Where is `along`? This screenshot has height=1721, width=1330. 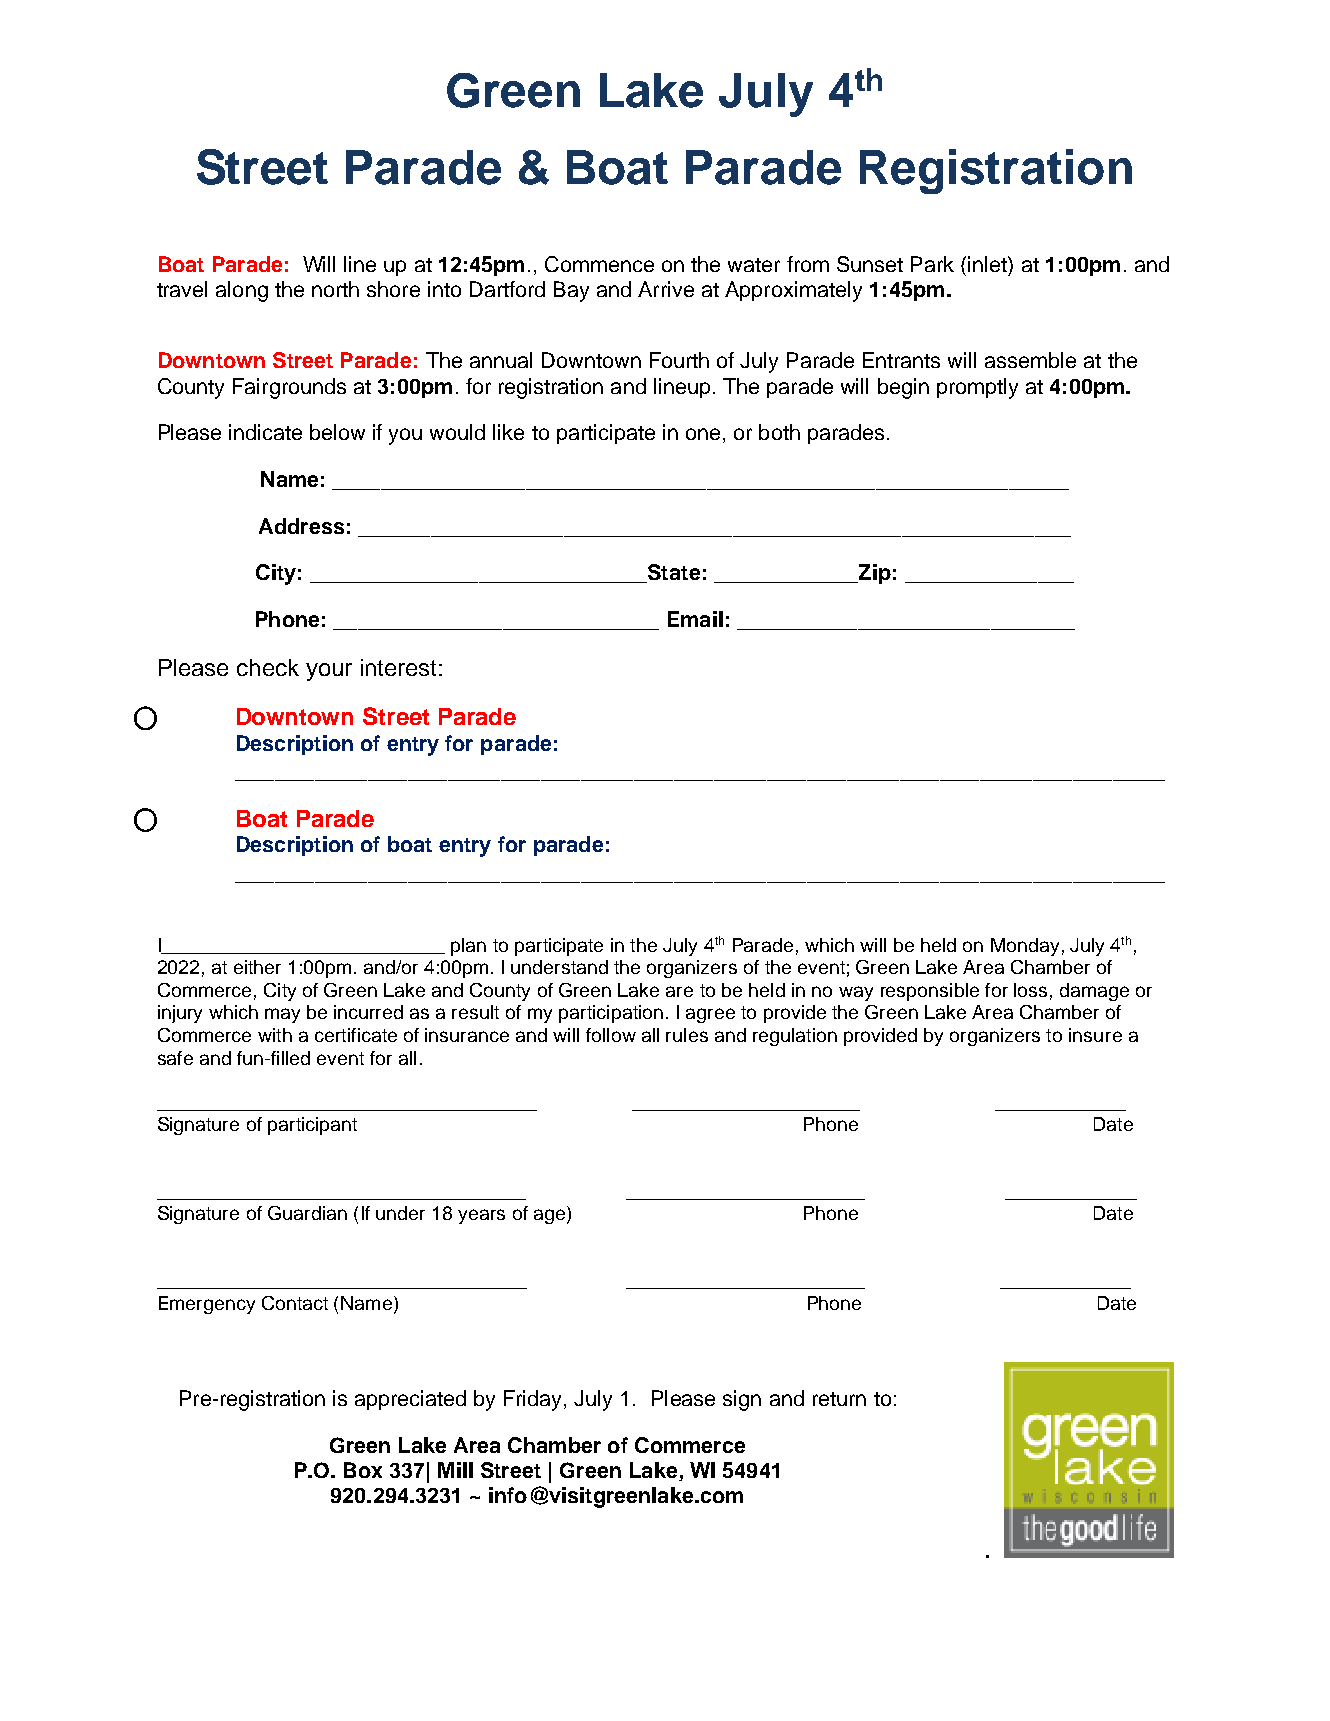 along is located at coordinates (242, 291).
